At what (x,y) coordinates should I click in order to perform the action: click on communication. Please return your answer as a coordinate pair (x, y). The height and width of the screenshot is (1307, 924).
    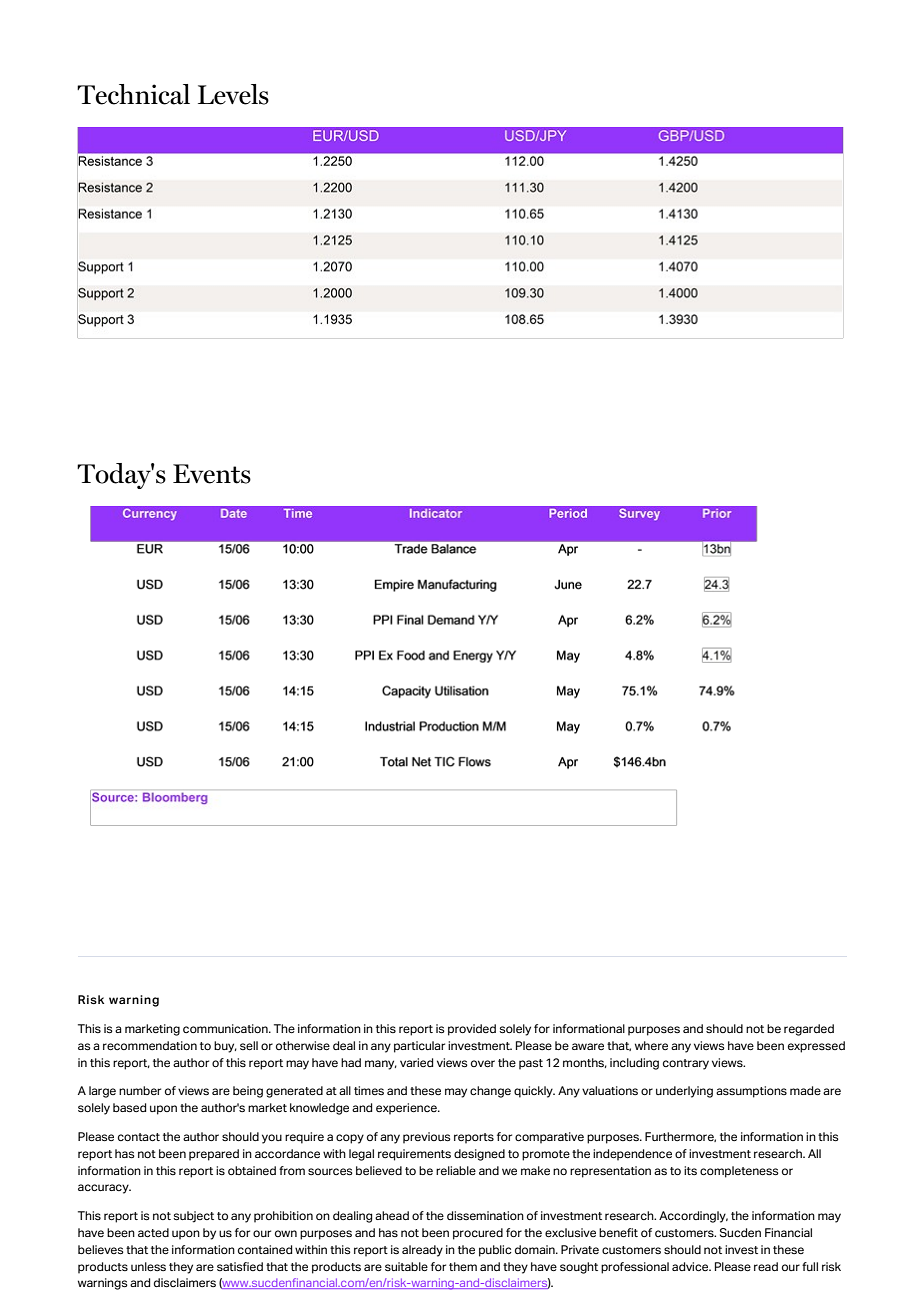
    Looking at the image, I should click on (226, 1028).
